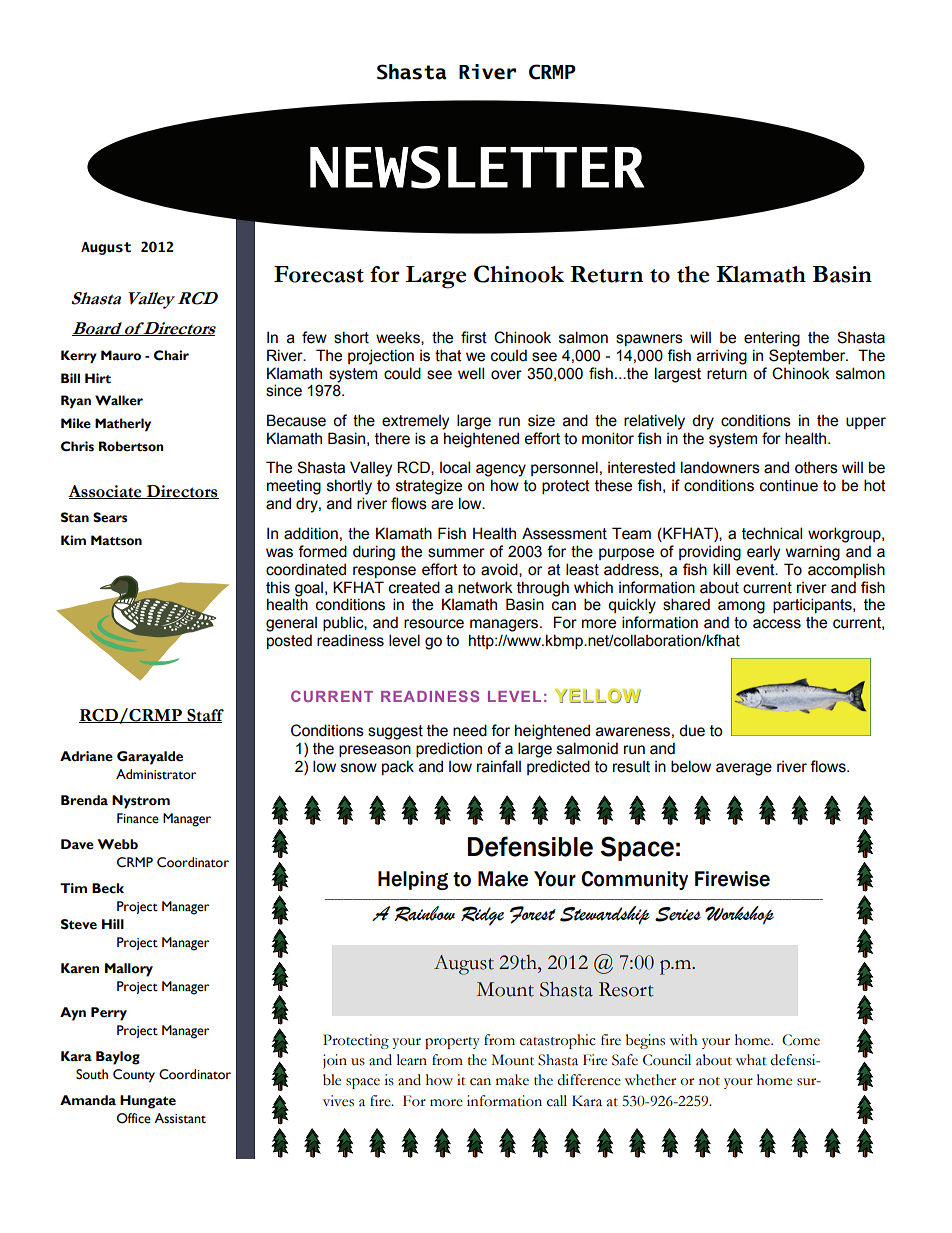 This screenshot has height=1233, width=952. I want to click on strategize, so click(429, 487).
